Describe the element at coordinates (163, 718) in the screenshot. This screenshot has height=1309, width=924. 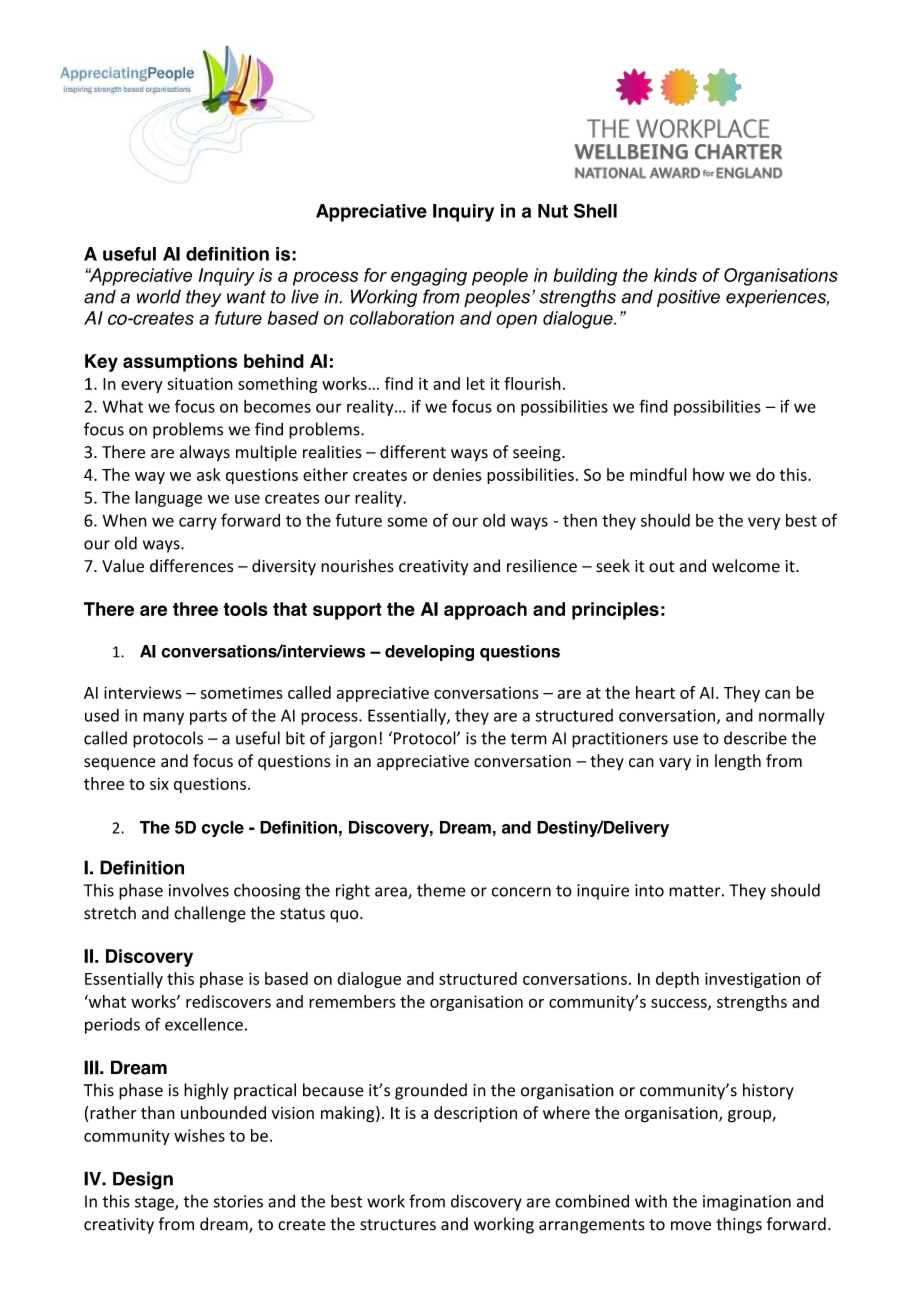
I see `many` at that location.
